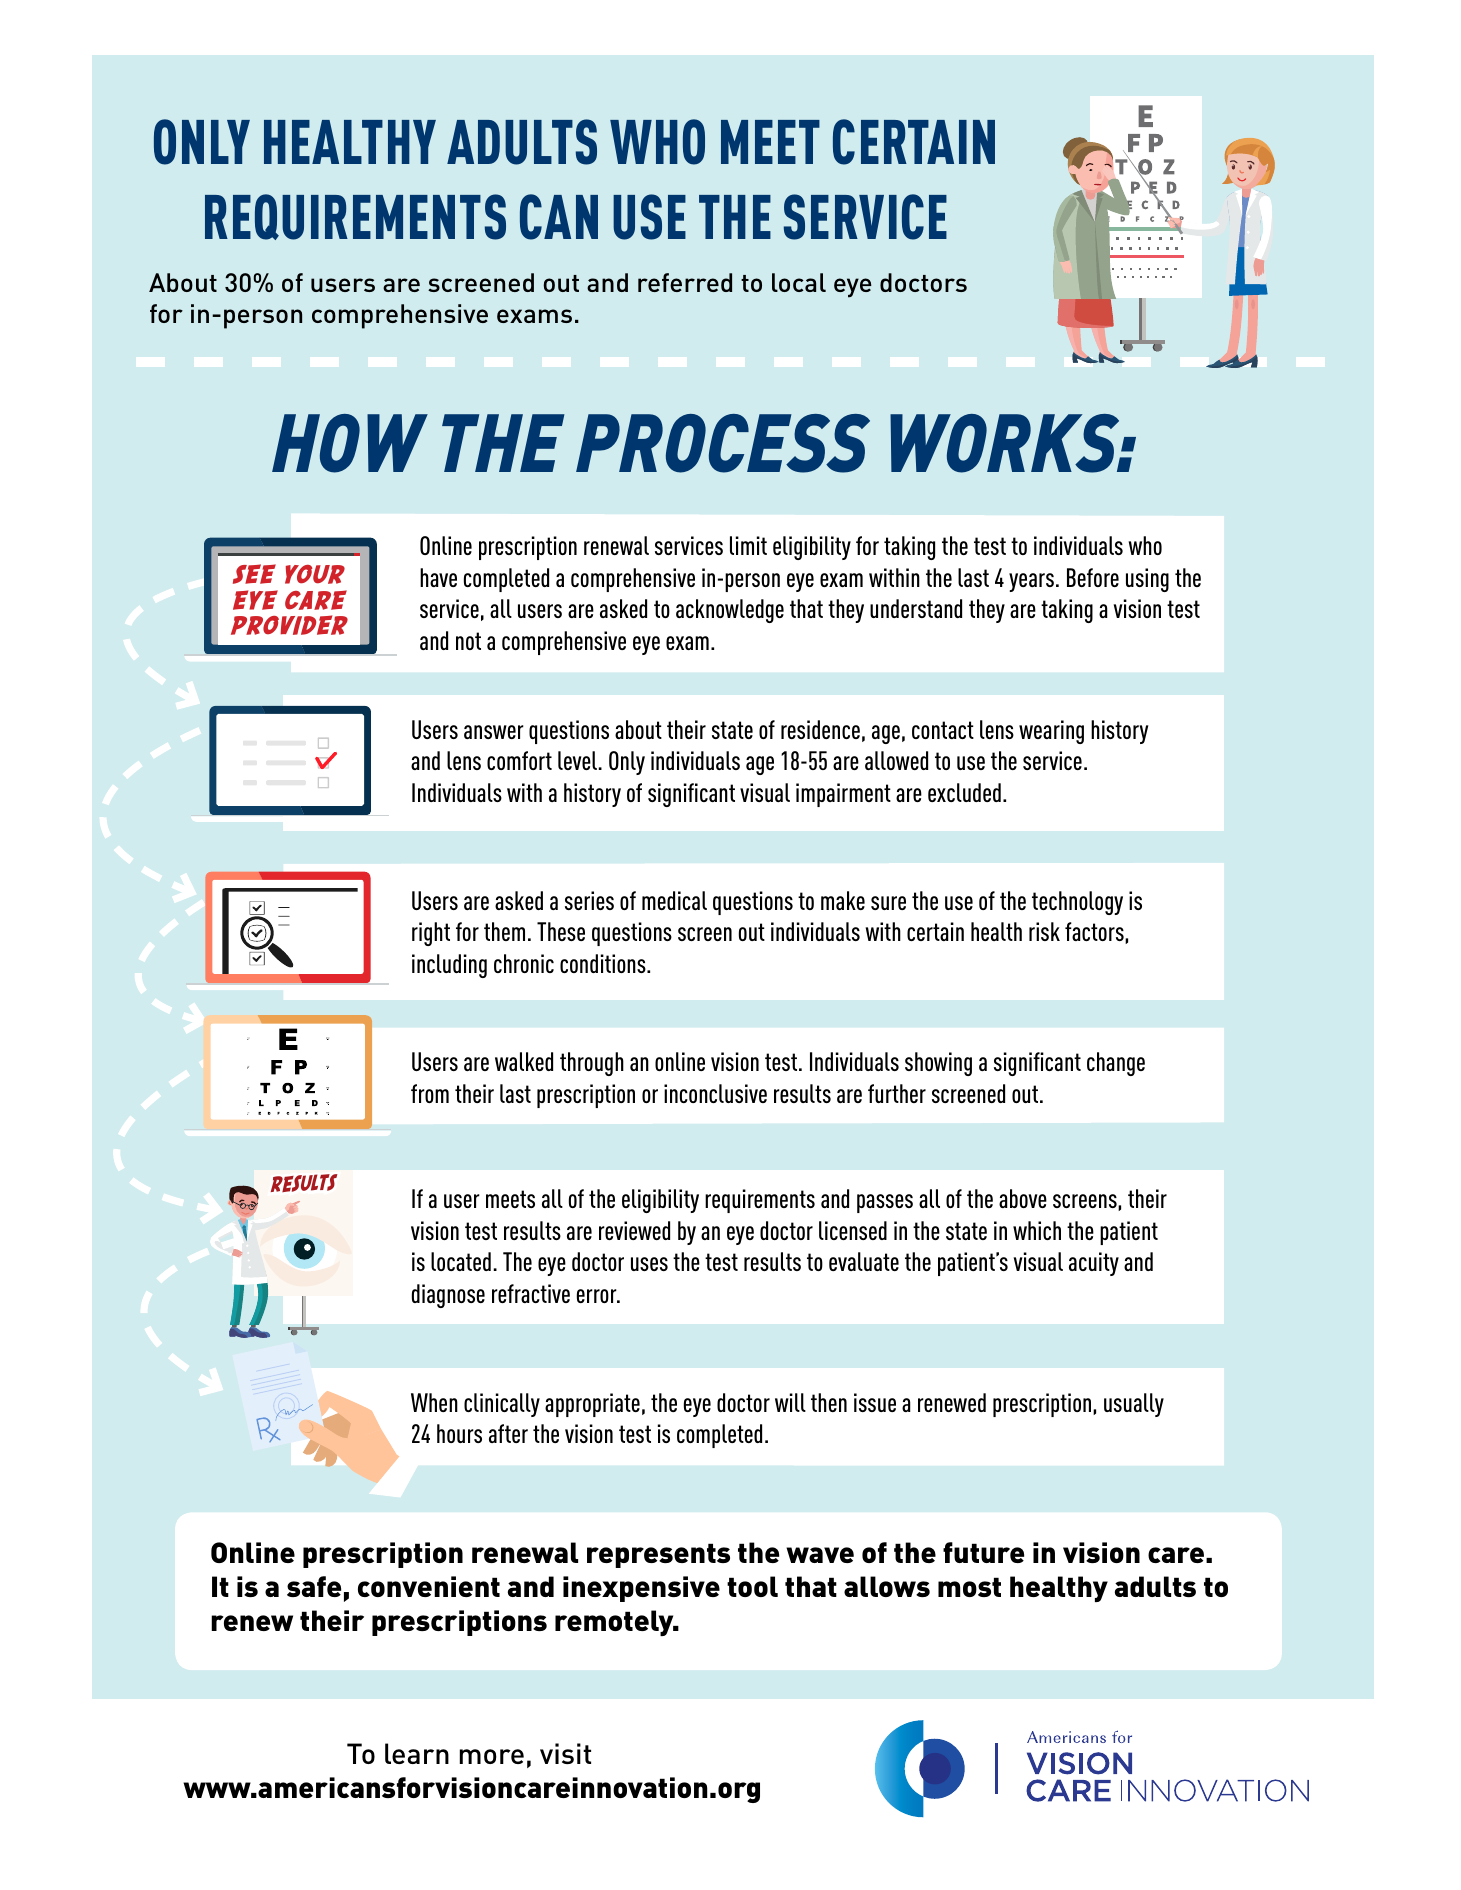 This document has width=1461, height=1890. I want to click on local, so click(799, 282).
